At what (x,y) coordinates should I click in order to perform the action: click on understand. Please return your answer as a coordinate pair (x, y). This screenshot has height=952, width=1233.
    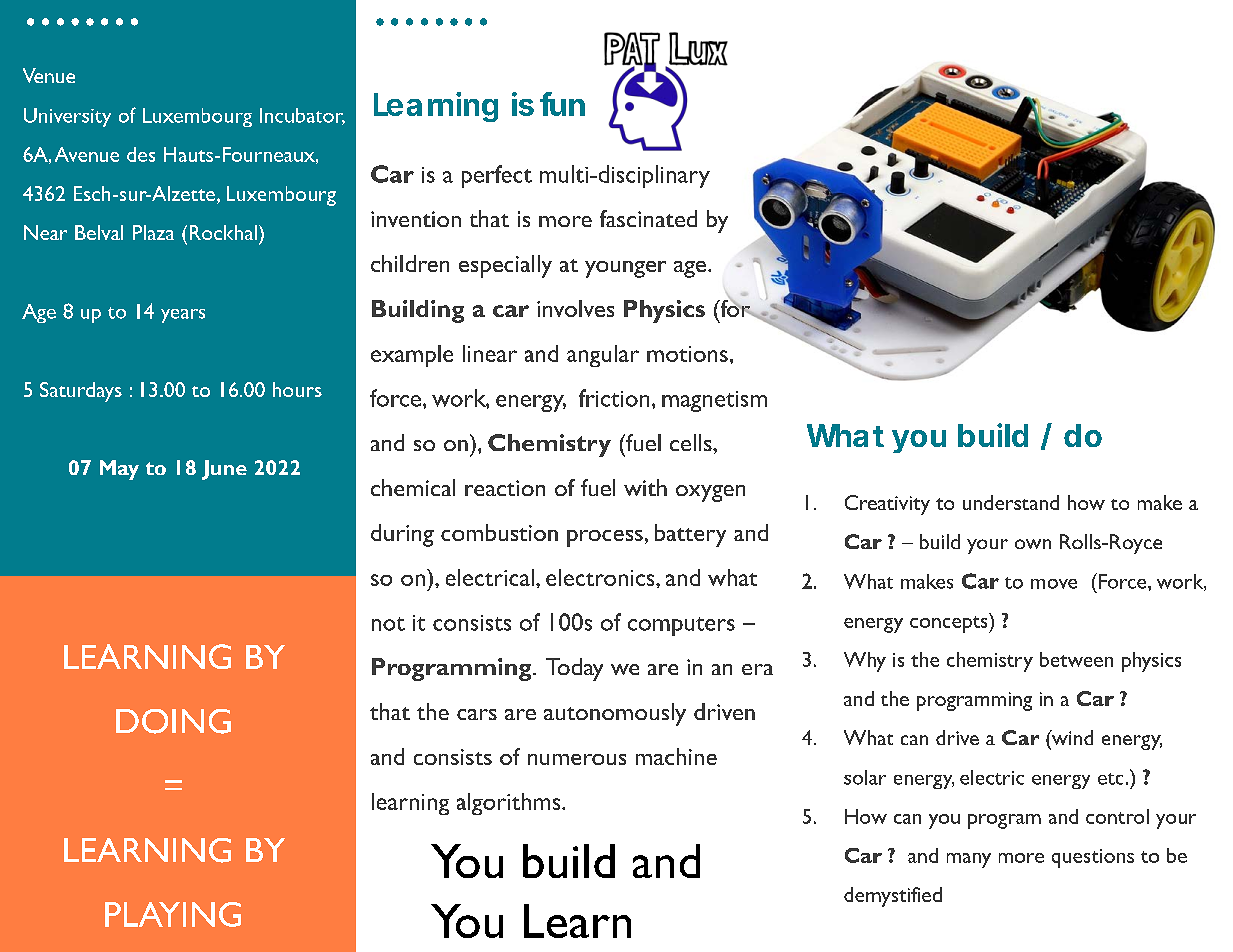
    Looking at the image, I should click on (1011, 502).
